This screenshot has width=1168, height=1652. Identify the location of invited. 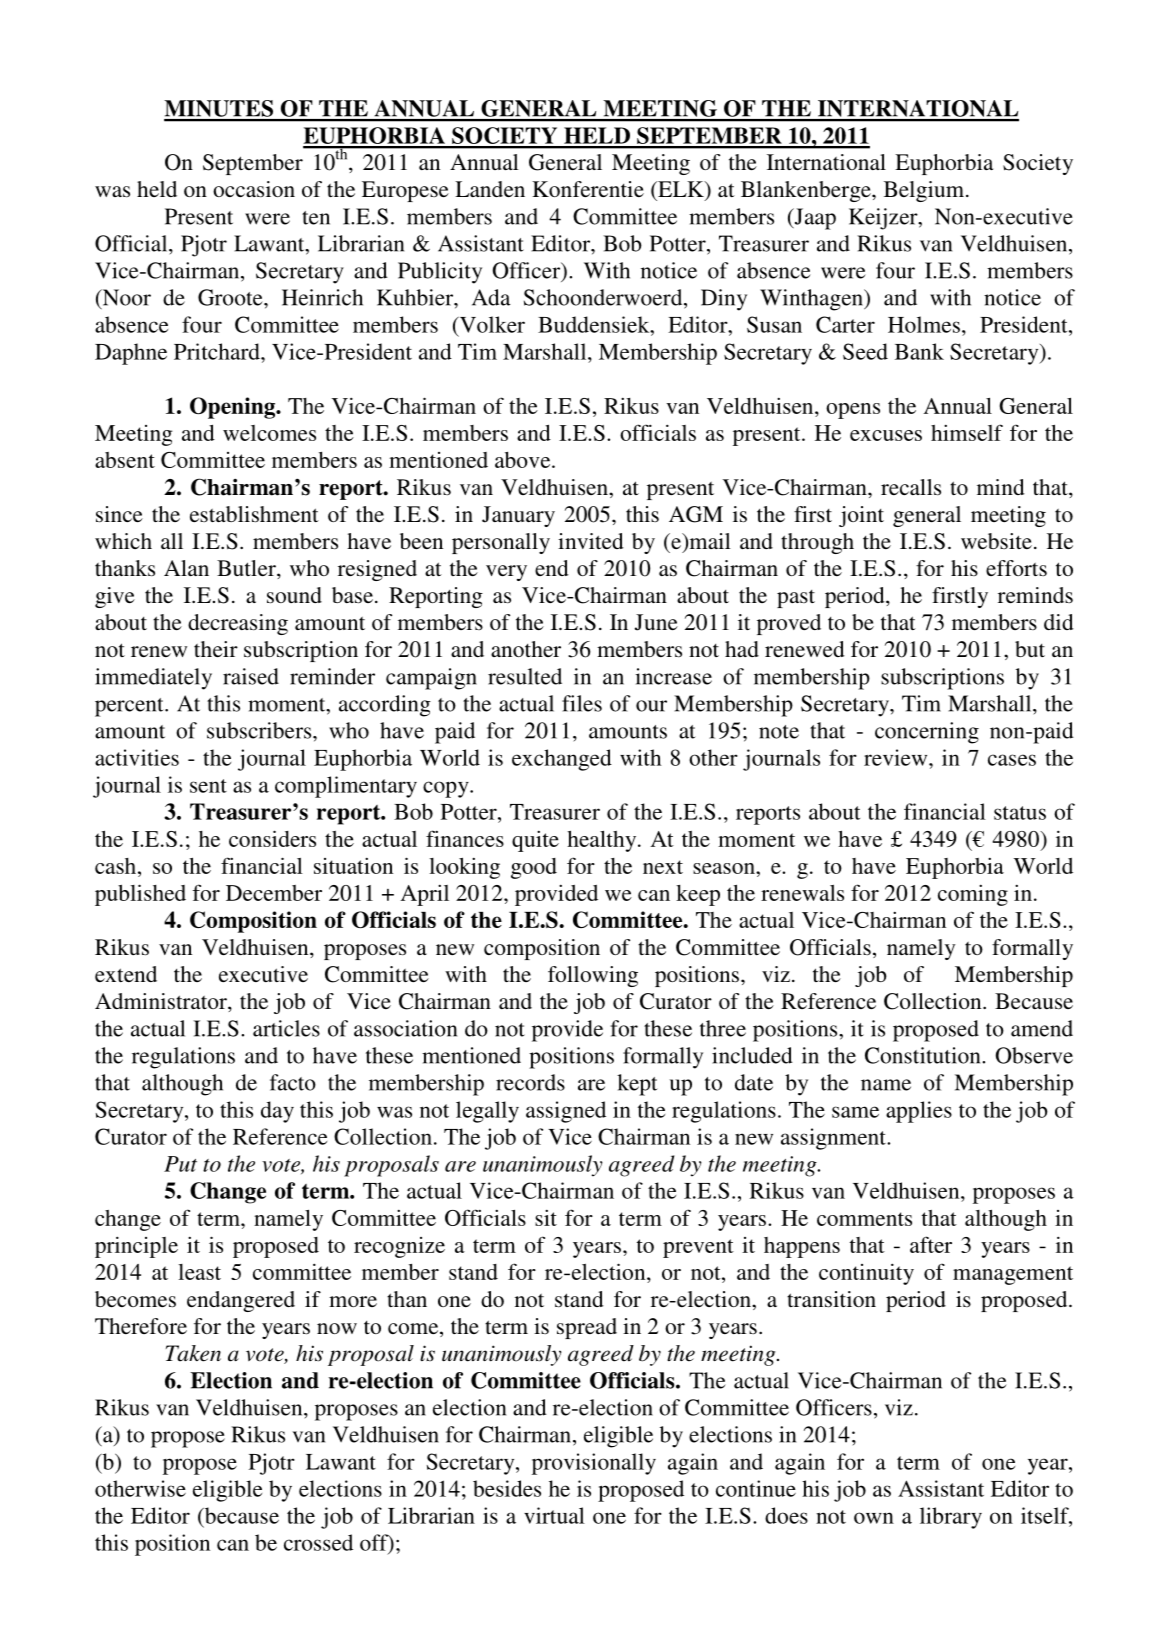
(591, 541).
